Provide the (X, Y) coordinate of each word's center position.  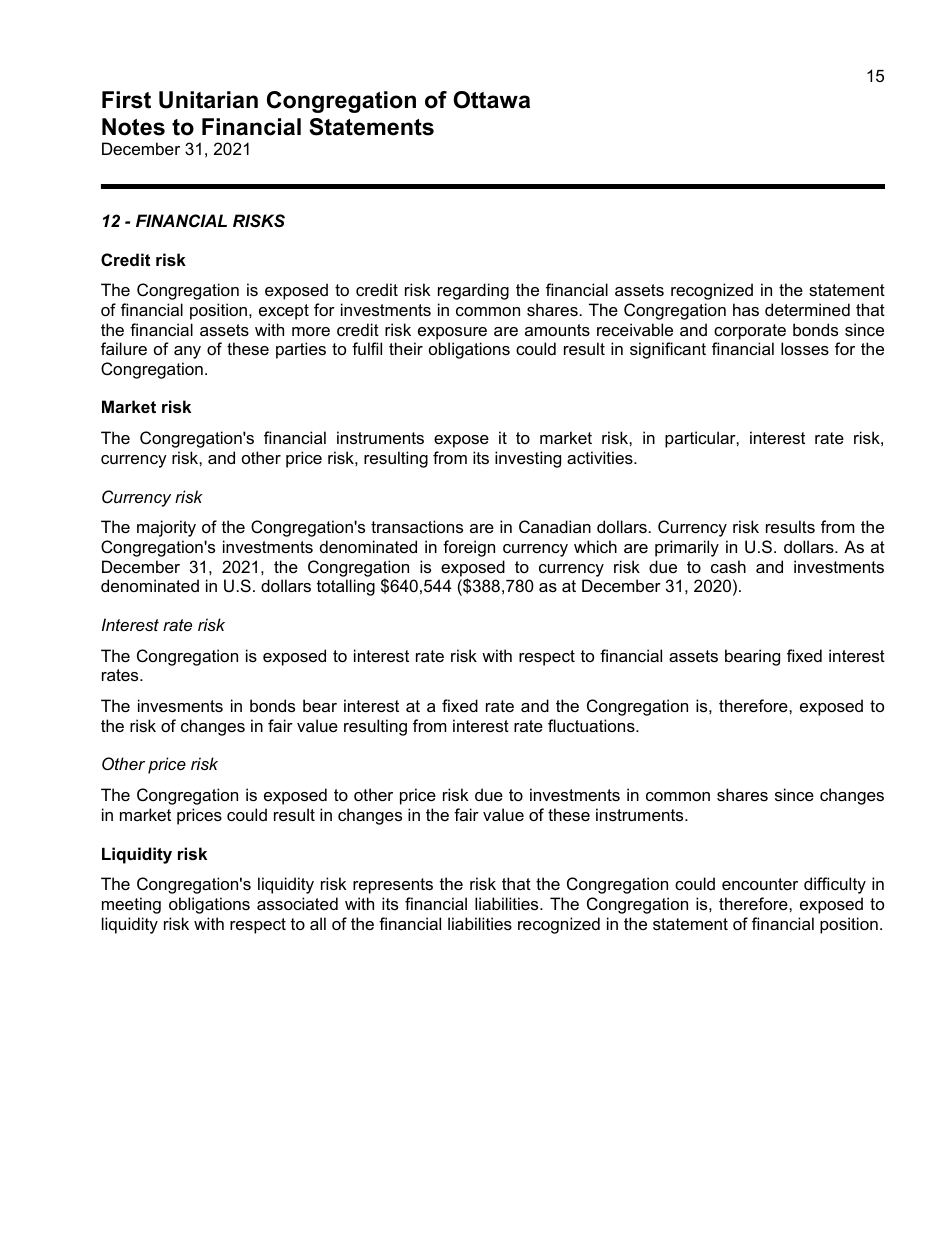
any (187, 352)
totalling (346, 587)
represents (393, 886)
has (746, 309)
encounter (760, 884)
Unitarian (208, 100)
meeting (131, 905)
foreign (469, 548)
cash (728, 566)
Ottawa (491, 100)
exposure (452, 333)
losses (805, 348)
